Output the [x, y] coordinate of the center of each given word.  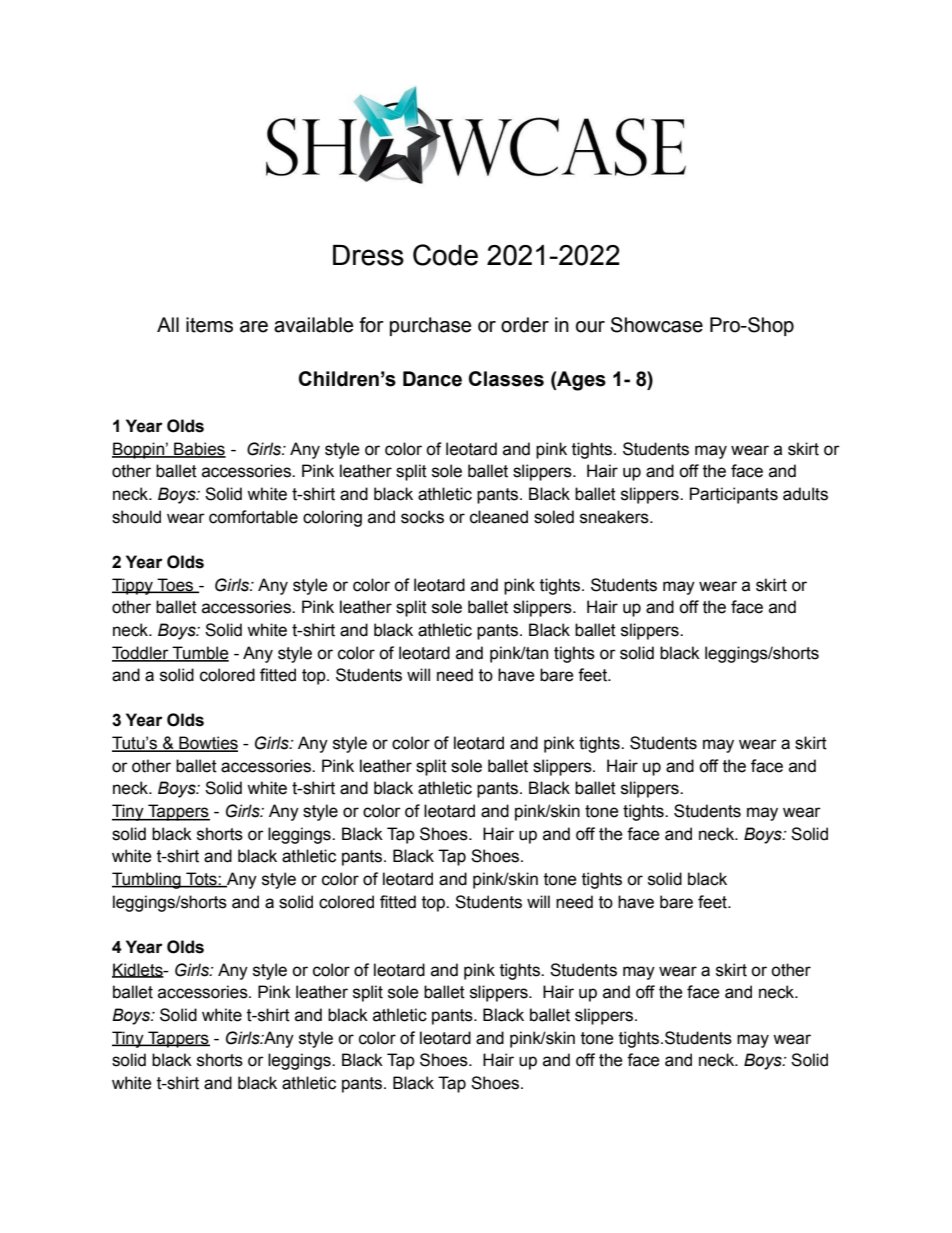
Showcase [657, 325]
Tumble [199, 653]
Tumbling [147, 880]
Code [445, 255]
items [209, 325]
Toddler [141, 653]
